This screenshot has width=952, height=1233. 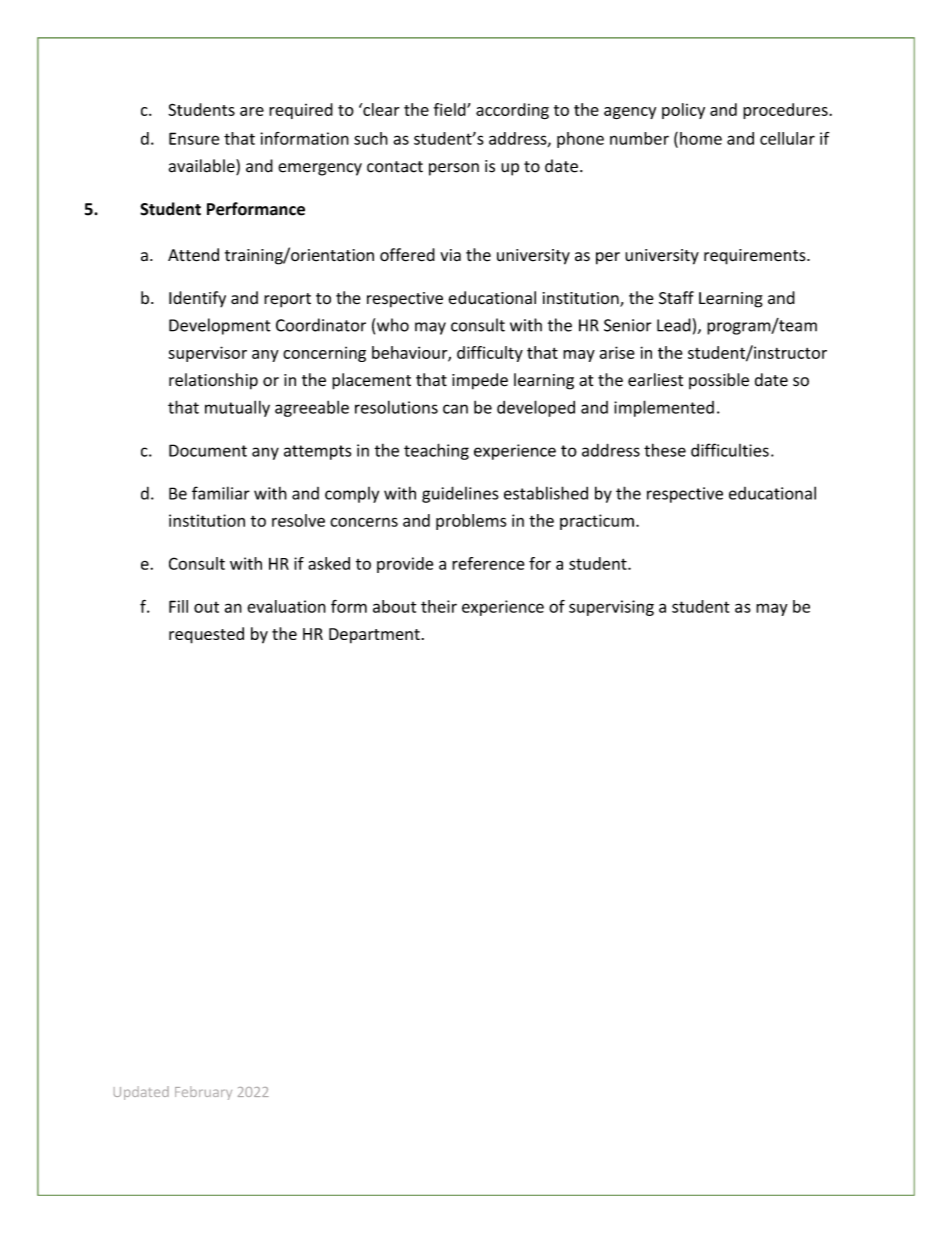 What do you see at coordinates (206, 635) in the screenshot?
I see `requested` at bounding box center [206, 635].
